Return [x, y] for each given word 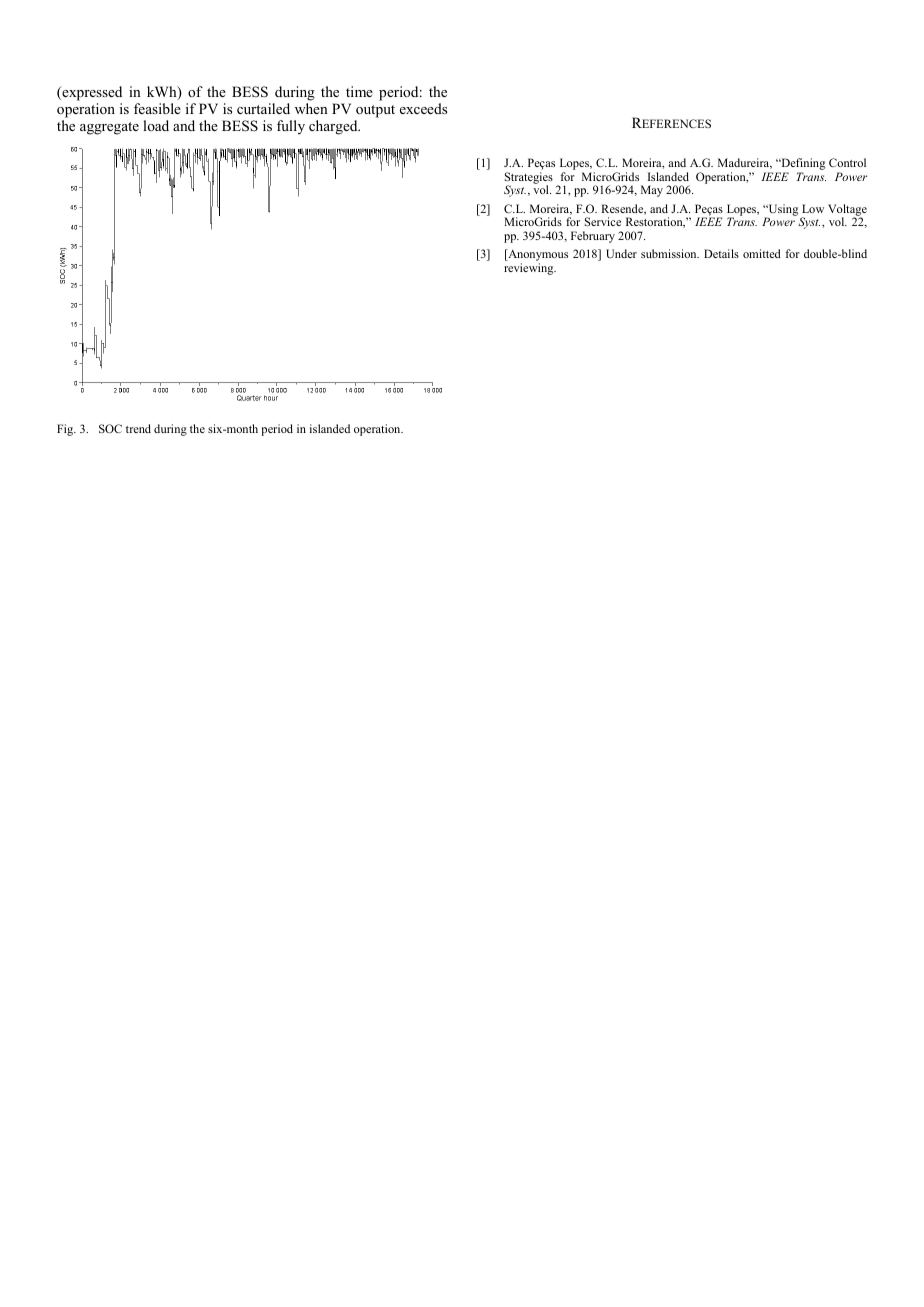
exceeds [423, 108]
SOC [110, 428]
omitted [762, 253]
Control [847, 162]
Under [621, 253]
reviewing [530, 269]
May [652, 191]
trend [138, 428]
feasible [157, 108]
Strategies [529, 179]
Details [721, 253]
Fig [66, 430]
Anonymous [537, 256]
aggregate [109, 128]
